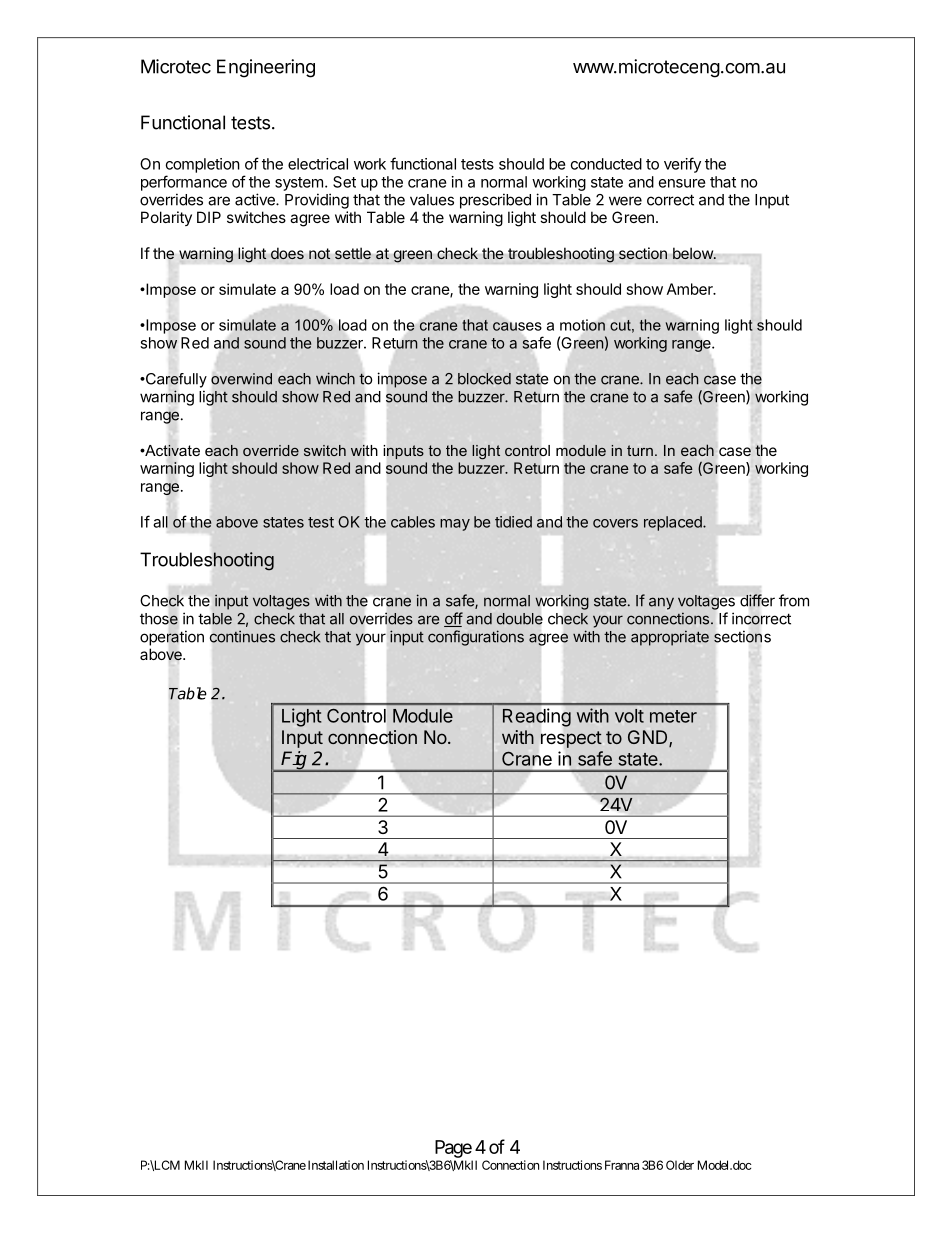 Image resolution: width=952 pixels, height=1233 pixels. Describe the element at coordinates (680, 1165) in the image. I see `Older` at that location.
